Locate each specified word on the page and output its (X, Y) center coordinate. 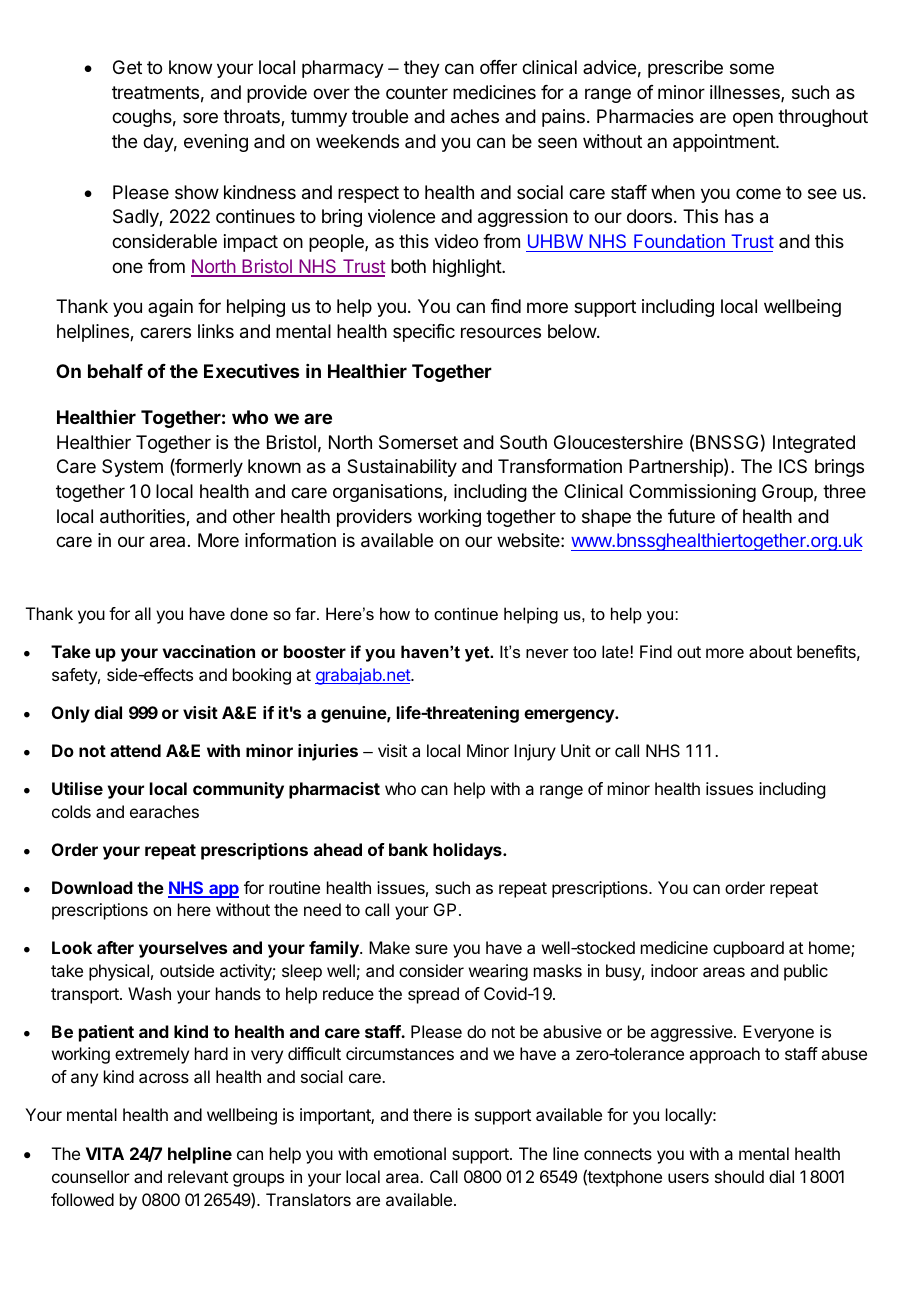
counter (417, 92)
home (830, 949)
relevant (198, 1176)
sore (200, 117)
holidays (468, 851)
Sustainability (402, 468)
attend (135, 750)
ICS (793, 466)
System (132, 468)
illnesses (746, 93)
